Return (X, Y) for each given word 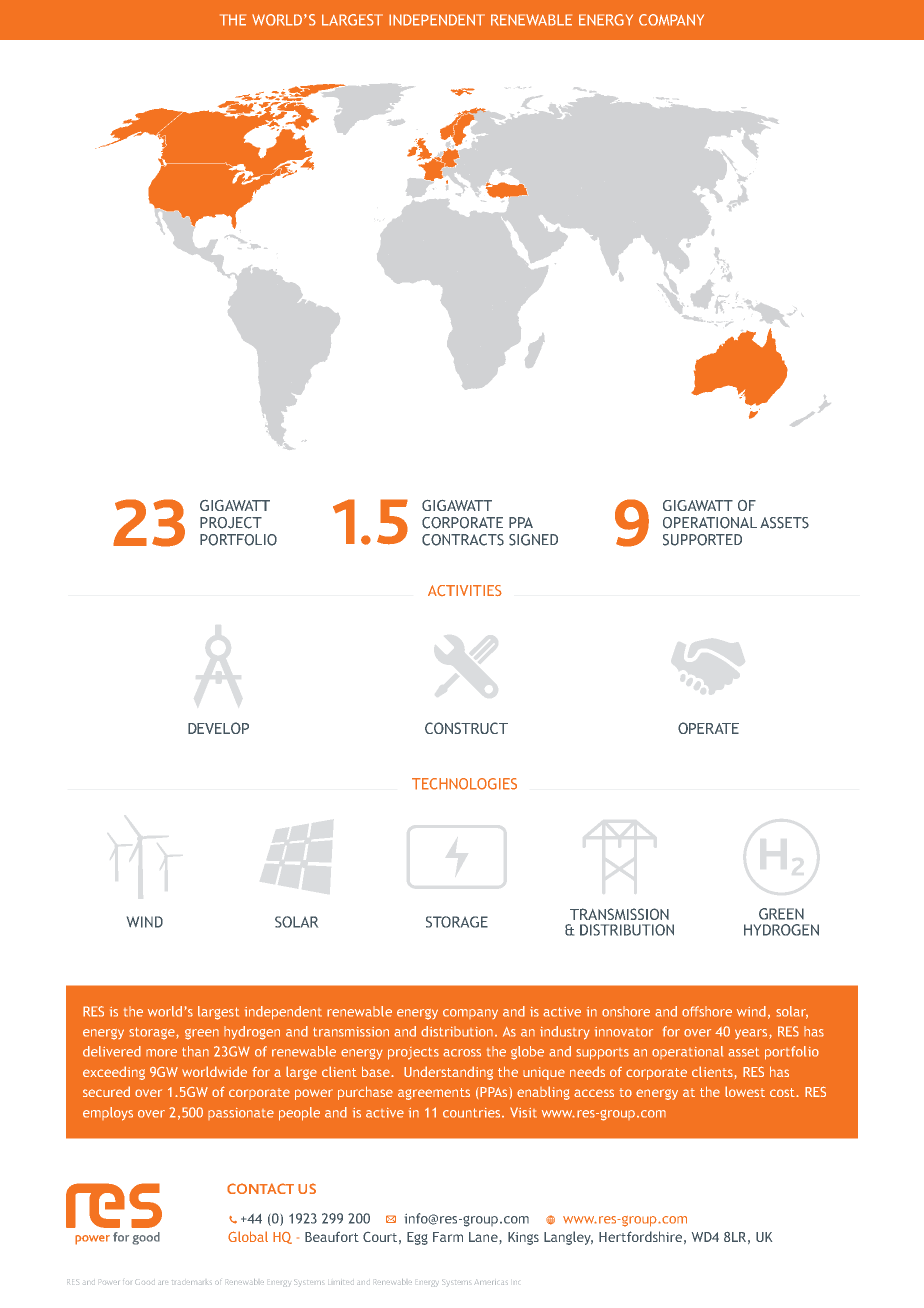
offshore (707, 1011)
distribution (457, 1031)
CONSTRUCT (466, 728)
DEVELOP (218, 728)
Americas (491, 1282)
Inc (516, 1282)
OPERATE (708, 728)
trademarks (192, 1282)
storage (153, 1033)
